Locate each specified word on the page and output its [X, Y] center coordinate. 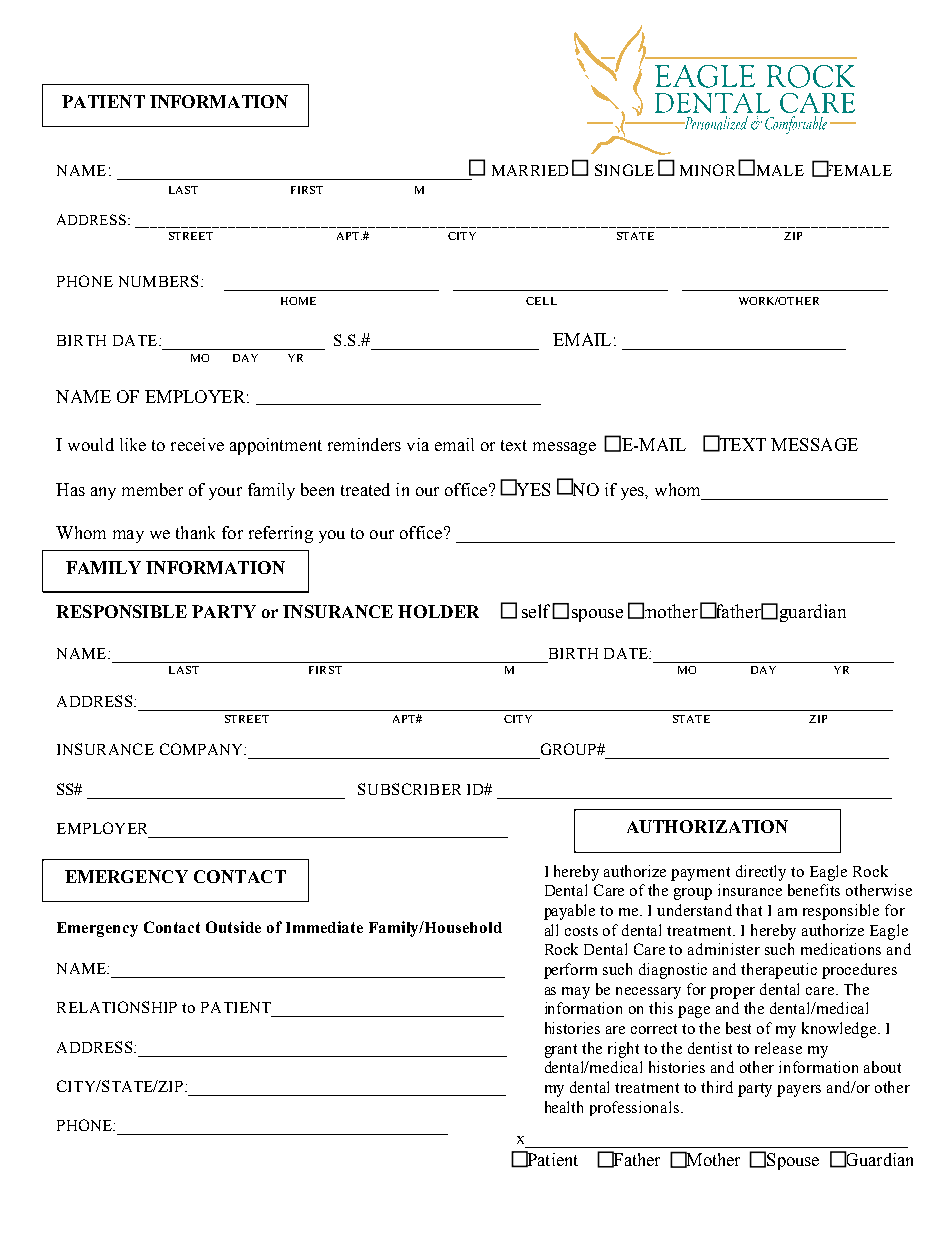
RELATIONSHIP [117, 1007]
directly [761, 873]
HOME [298, 301]
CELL [541, 301]
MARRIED [530, 170]
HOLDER [438, 611]
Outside [233, 927]
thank [195, 532]
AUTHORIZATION [707, 826]
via [418, 444]
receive [197, 444]
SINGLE [624, 170]
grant [561, 1051]
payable [569, 912]
